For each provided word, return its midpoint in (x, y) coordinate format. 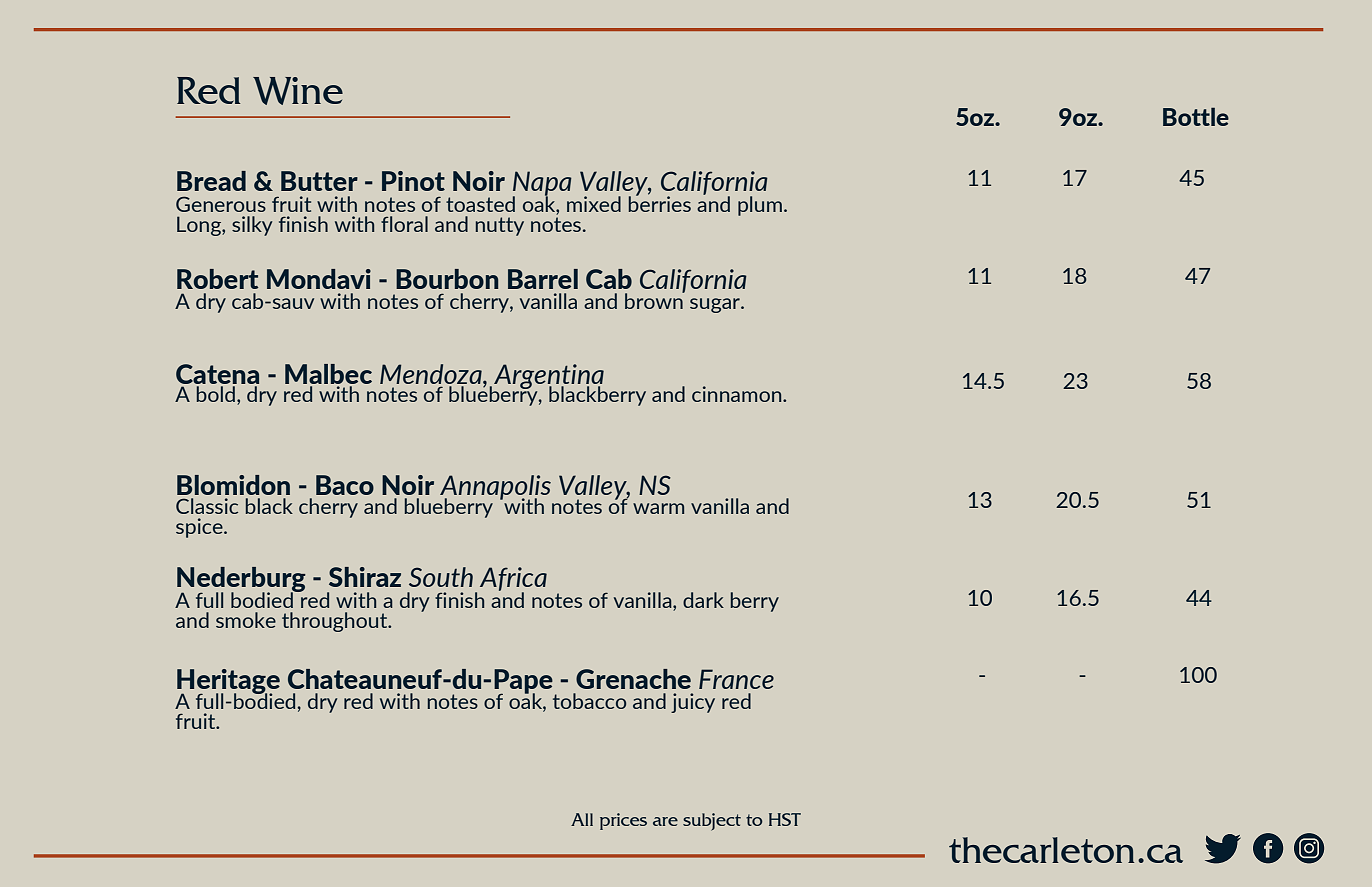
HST (785, 819)
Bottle (1196, 116)
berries (660, 202)
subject (712, 822)
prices (623, 821)
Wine (298, 91)
